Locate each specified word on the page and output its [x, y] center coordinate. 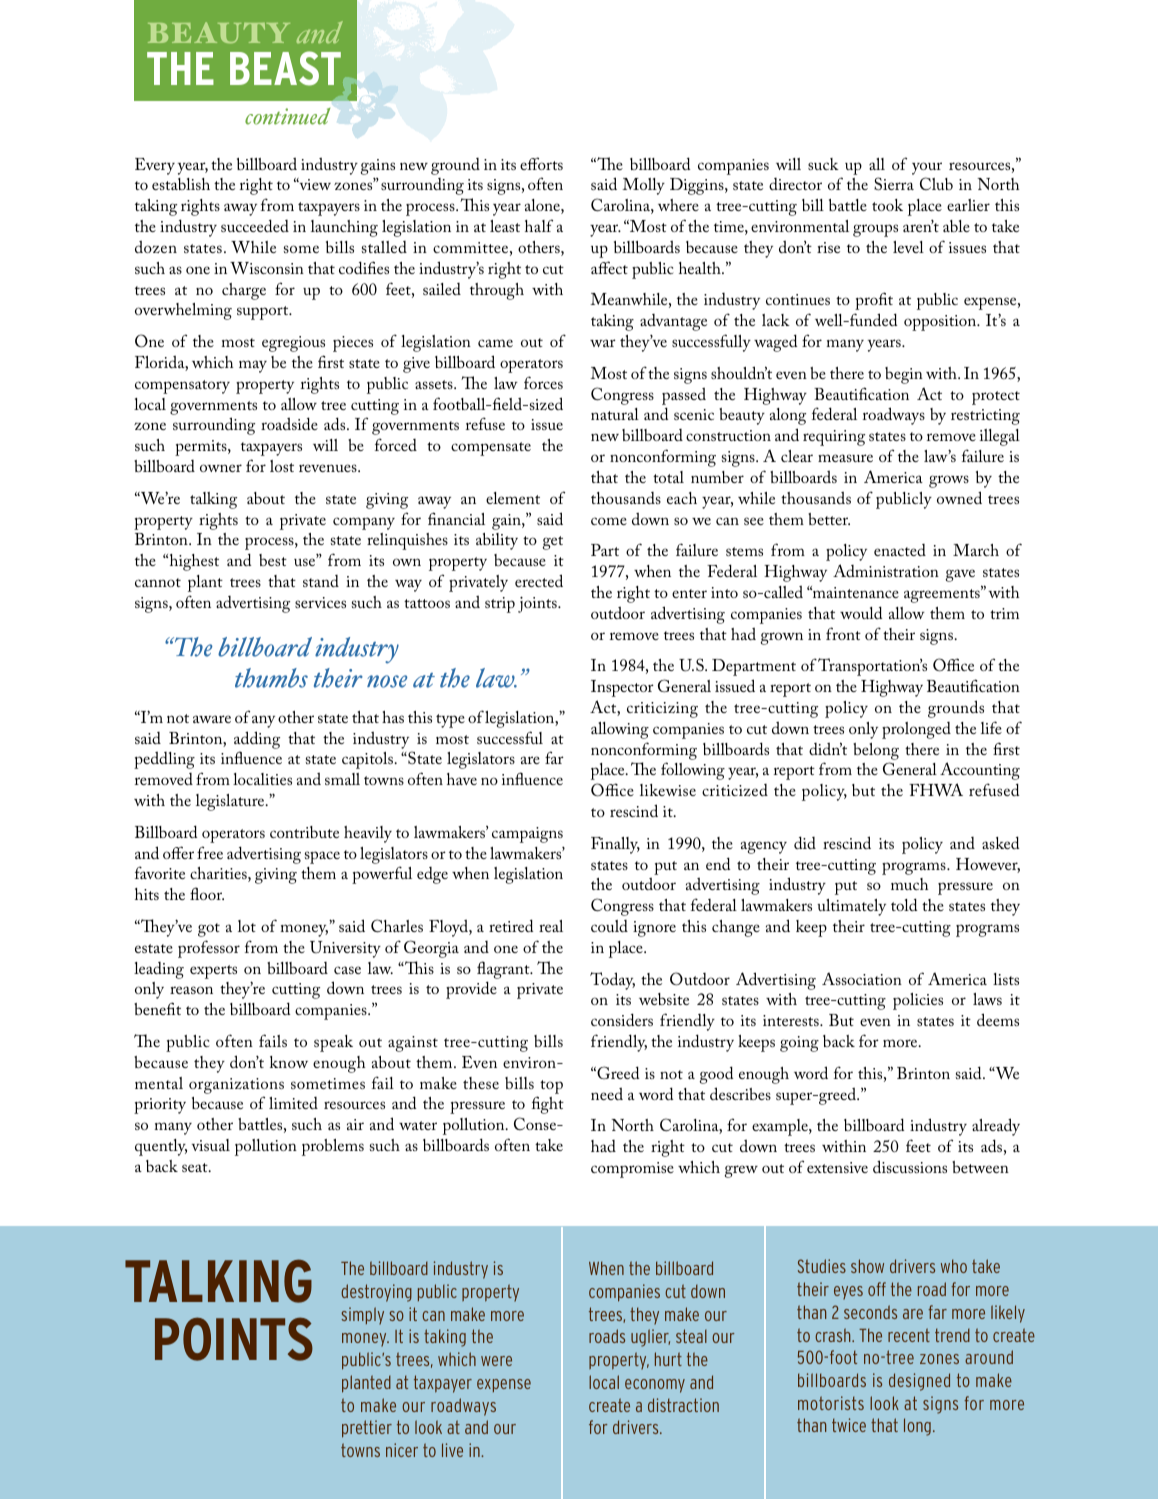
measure [845, 458]
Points [234, 1339]
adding [257, 740]
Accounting [980, 771]
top [551, 1087]
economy [655, 1386]
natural [615, 414]
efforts [541, 163]
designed [919, 1382]
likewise [668, 790]
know [289, 1062]
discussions [910, 1166]
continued [287, 116]
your [927, 168]
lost [282, 466]
